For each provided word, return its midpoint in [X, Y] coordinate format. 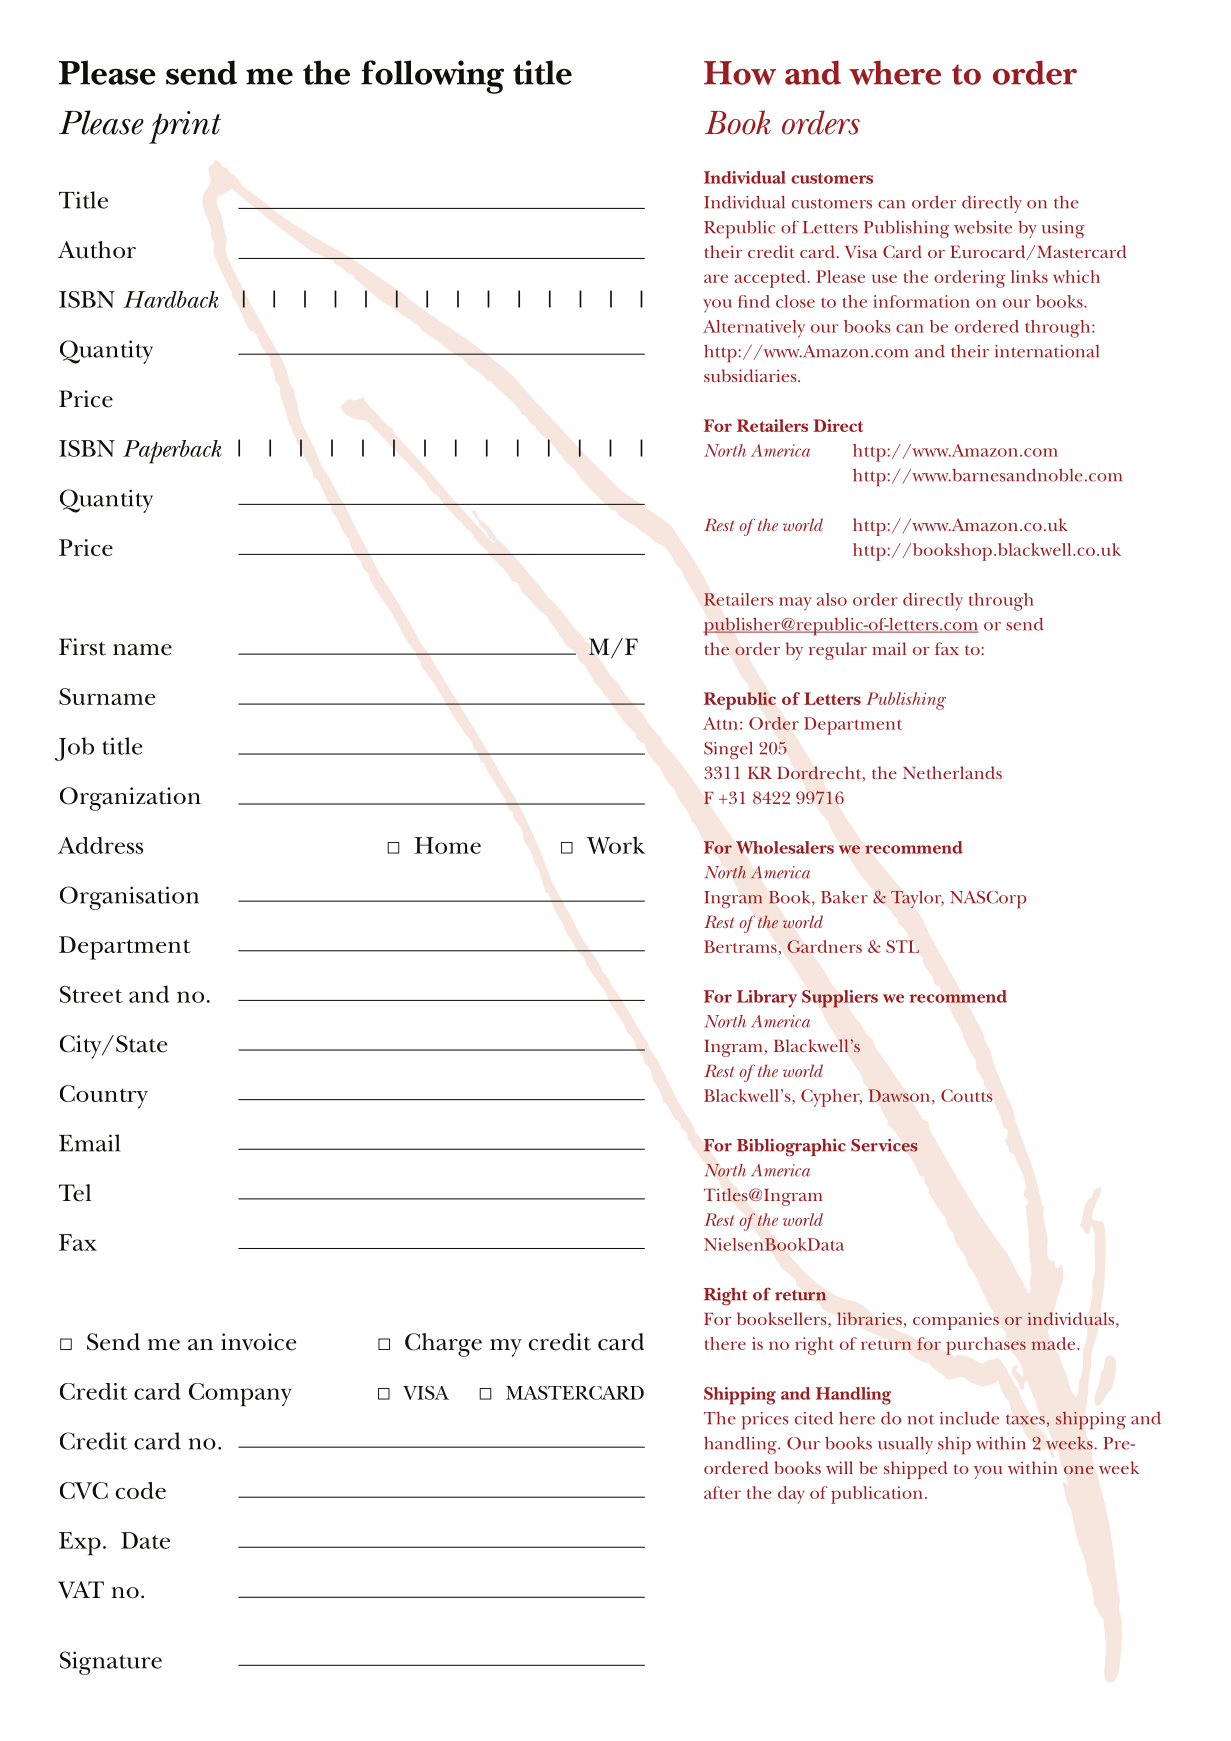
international [1047, 351]
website [983, 227]
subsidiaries [751, 375]
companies [956, 1321]
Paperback [172, 452]
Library [767, 999]
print [185, 127]
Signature [111, 1663]
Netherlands [952, 772]
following [432, 77]
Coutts [967, 1095]
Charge [443, 1345]
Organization [130, 799]
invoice [258, 1342]
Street [91, 994]
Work [616, 845]
